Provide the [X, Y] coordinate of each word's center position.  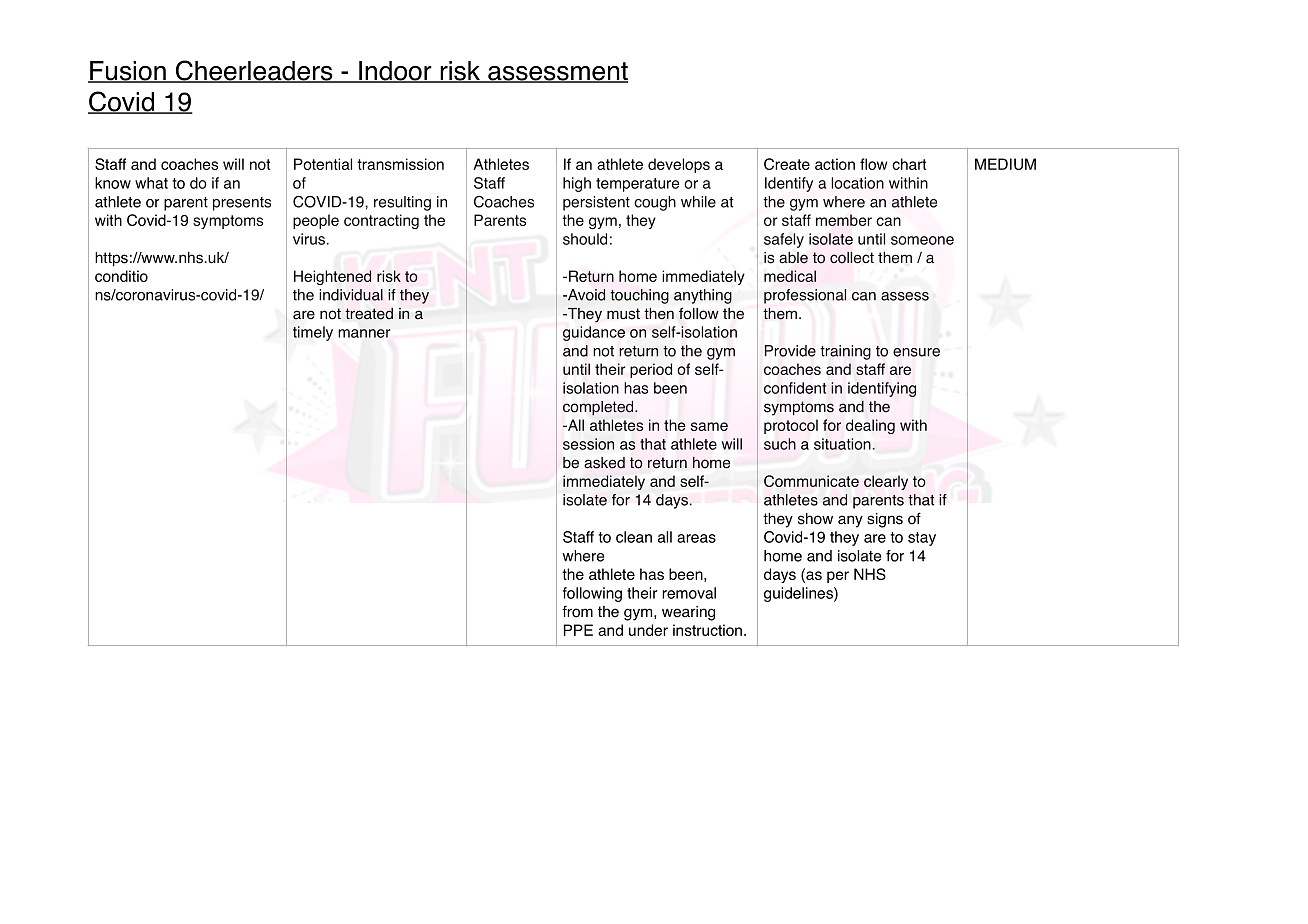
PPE [578, 630]
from [577, 611]
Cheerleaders [254, 71]
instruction [707, 630]
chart [909, 164]
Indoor [395, 72]
